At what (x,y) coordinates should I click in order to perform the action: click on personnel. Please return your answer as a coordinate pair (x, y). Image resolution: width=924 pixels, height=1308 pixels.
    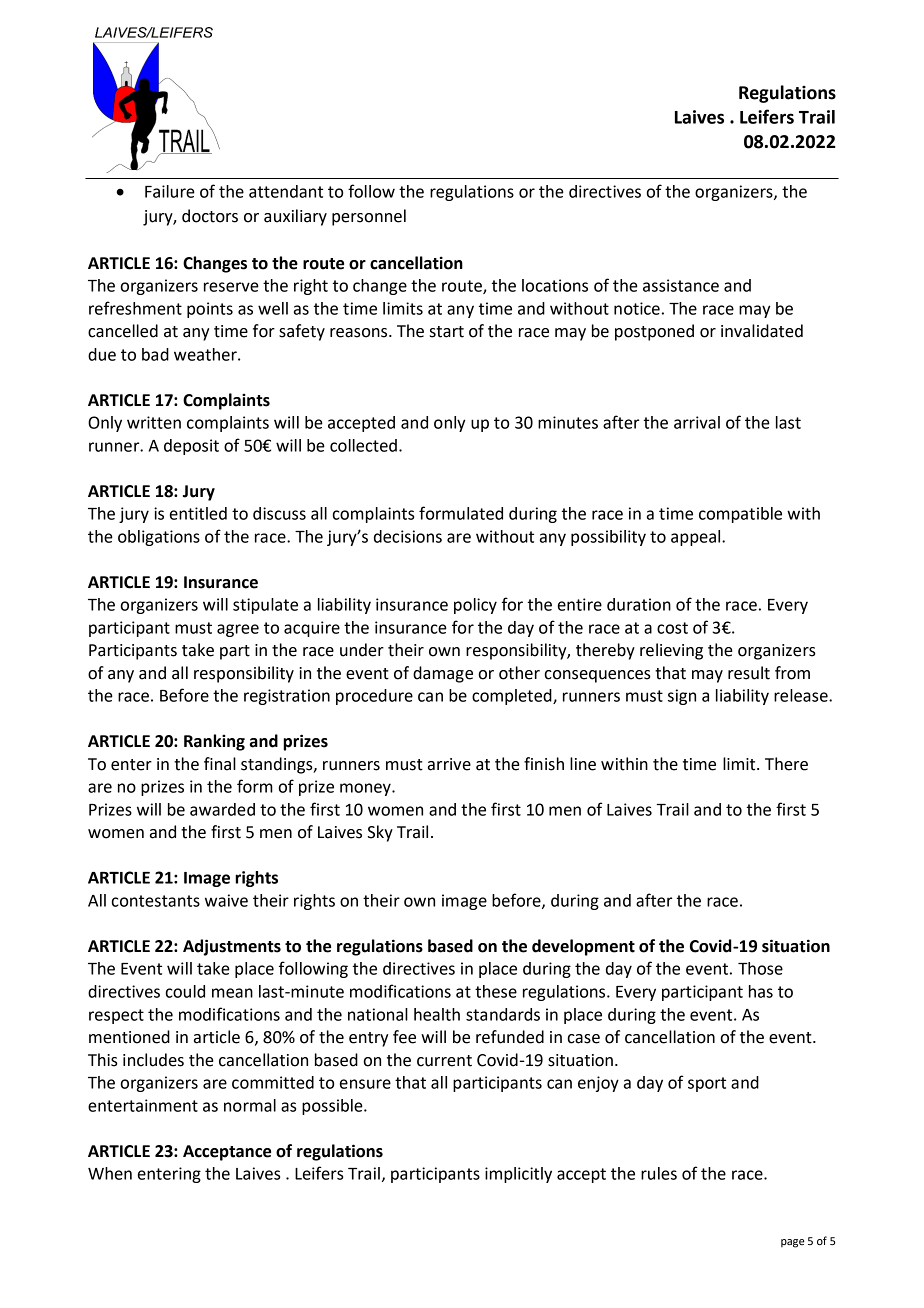
    Looking at the image, I should click on (369, 217).
